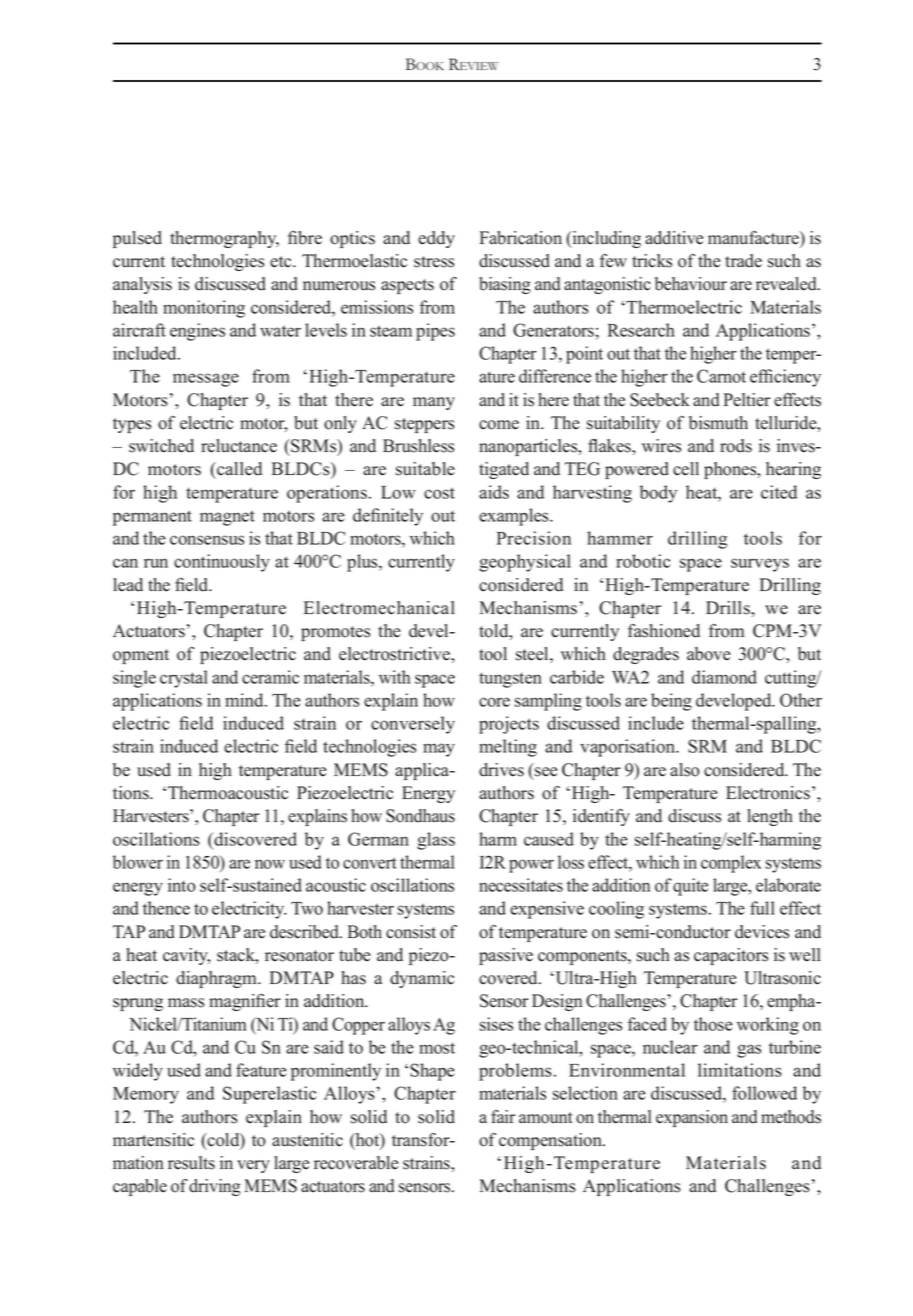 Image resolution: width=913 pixels, height=1316 pixels. What do you see at coordinates (731, 470) in the screenshot?
I see `phones` at bounding box center [731, 470].
